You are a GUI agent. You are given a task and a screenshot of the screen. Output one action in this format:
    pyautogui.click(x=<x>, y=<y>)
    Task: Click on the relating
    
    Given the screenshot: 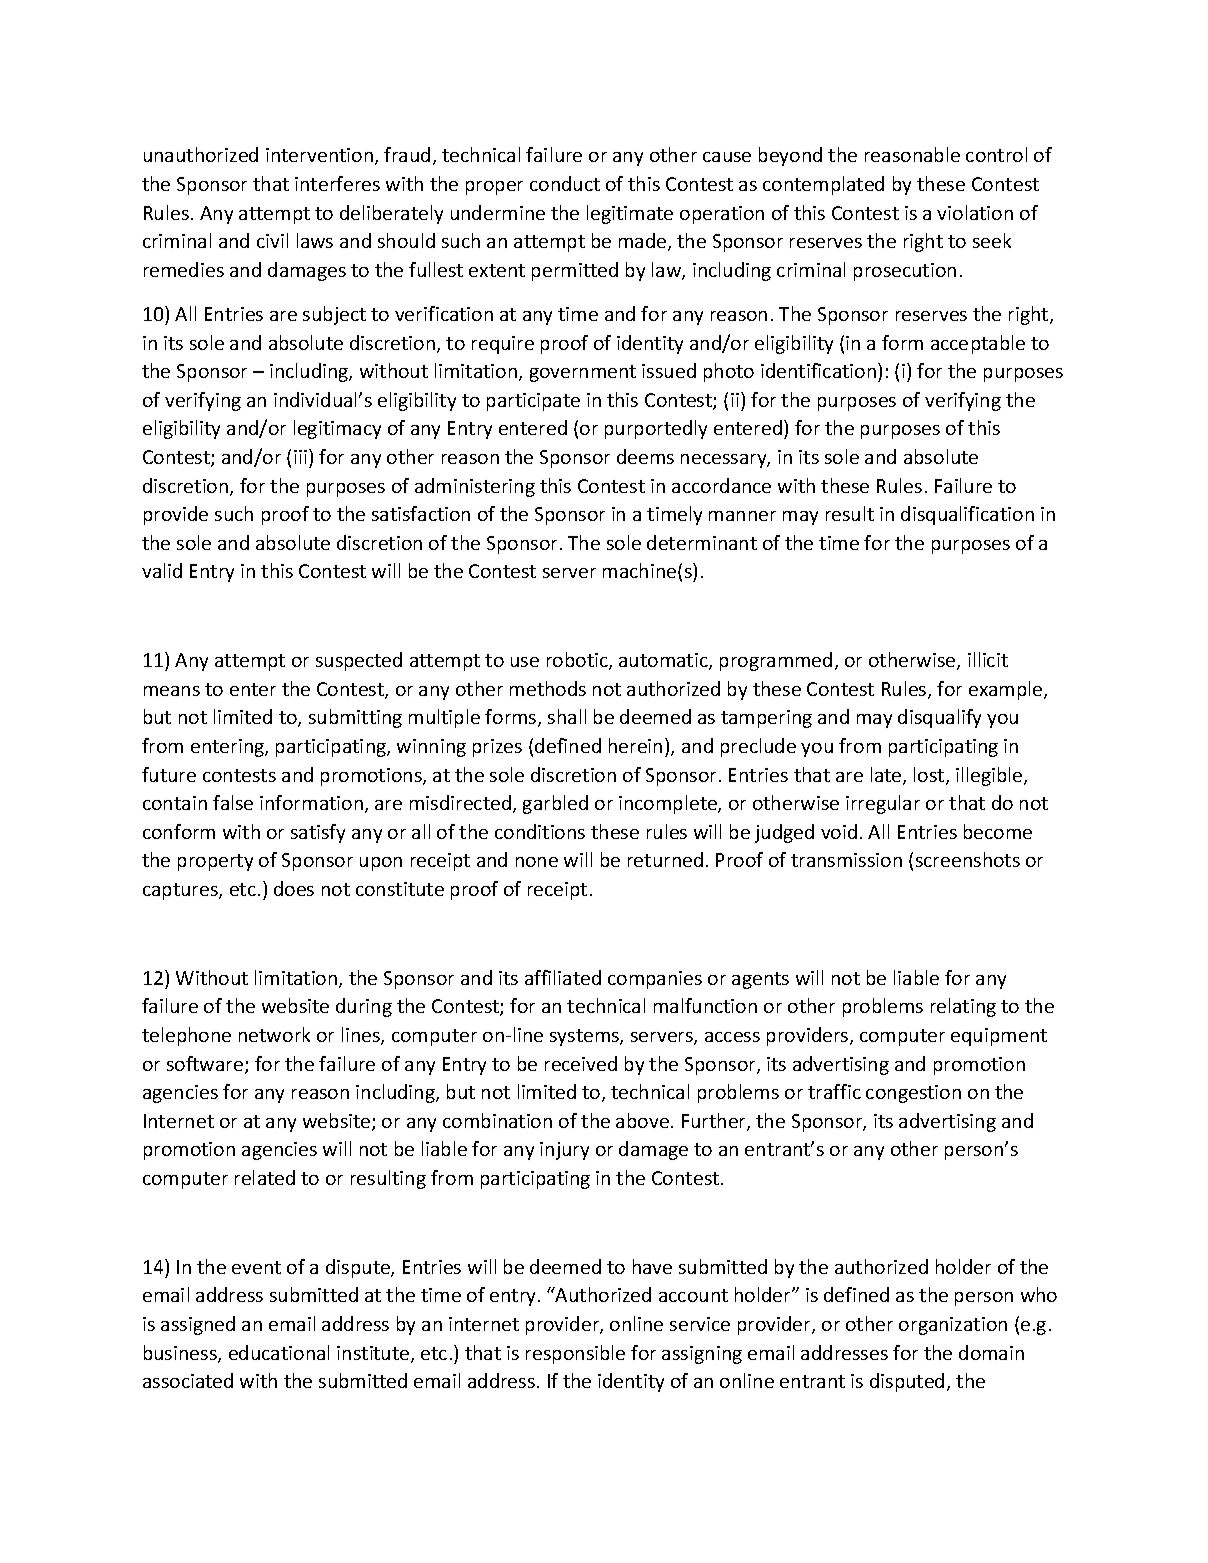 What is the action you would take?
    pyautogui.click(x=963, y=1007)
